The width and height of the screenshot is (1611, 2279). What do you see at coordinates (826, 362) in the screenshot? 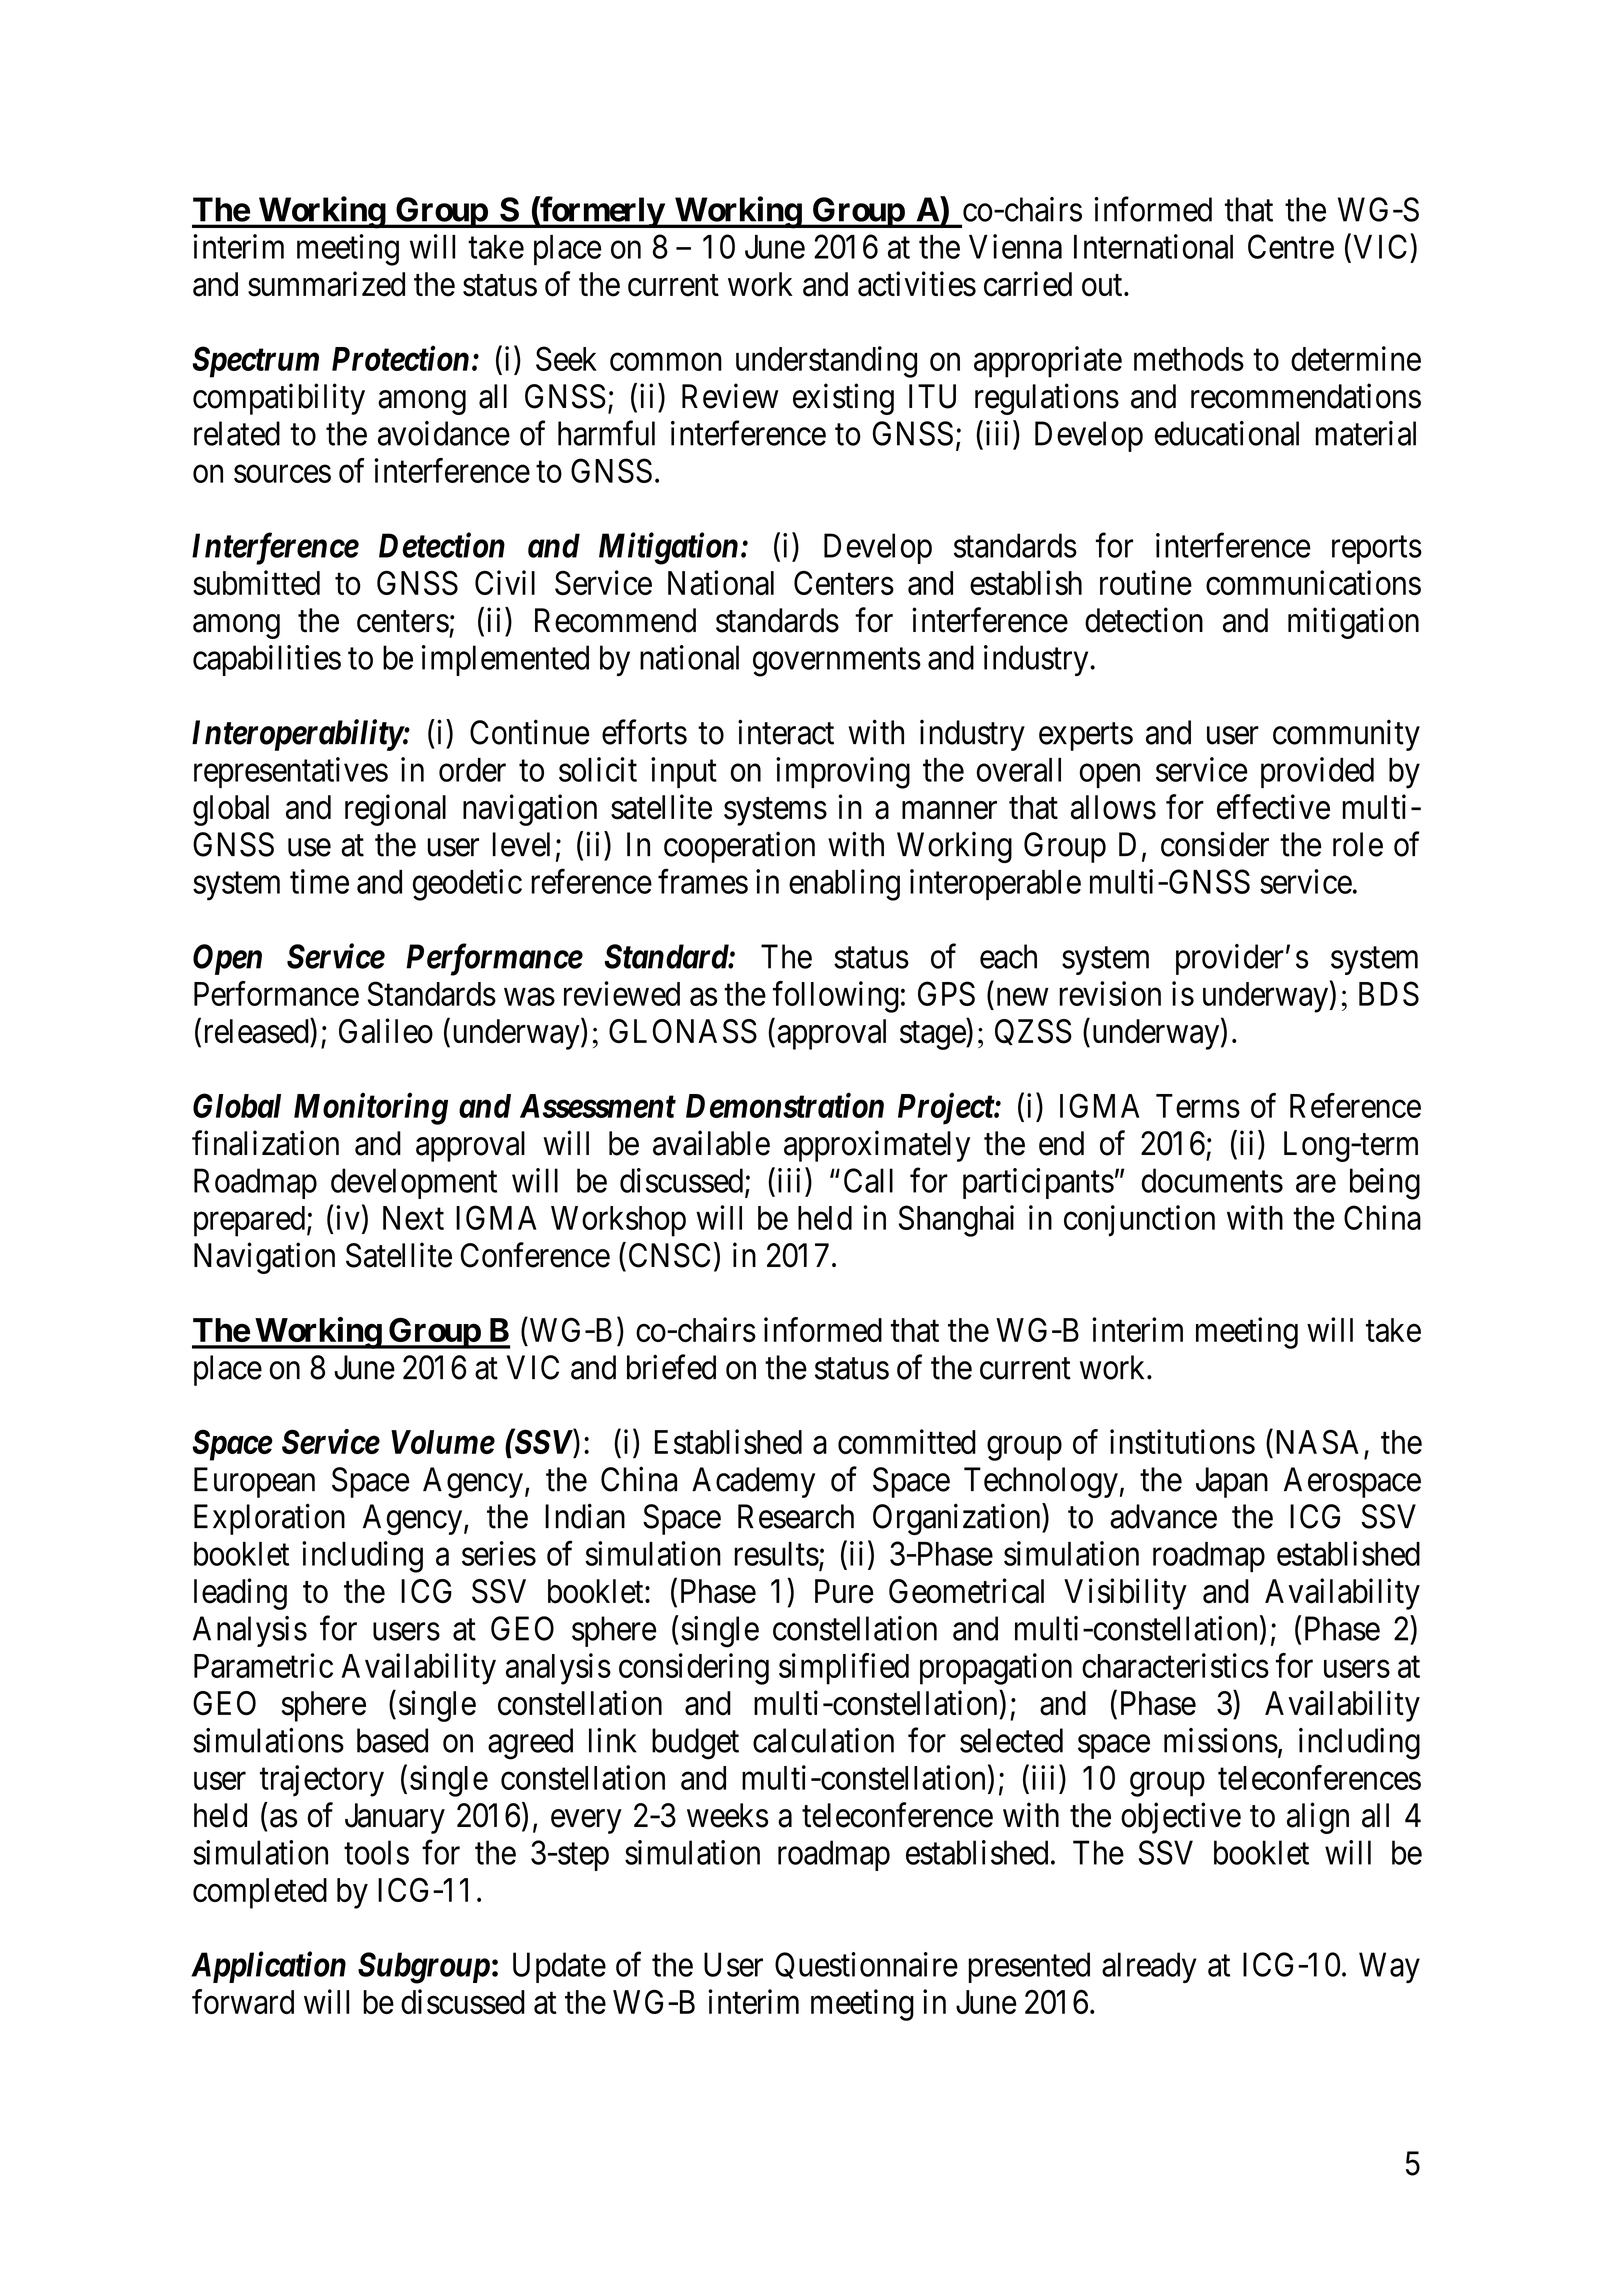
I see `understanding` at bounding box center [826, 362].
